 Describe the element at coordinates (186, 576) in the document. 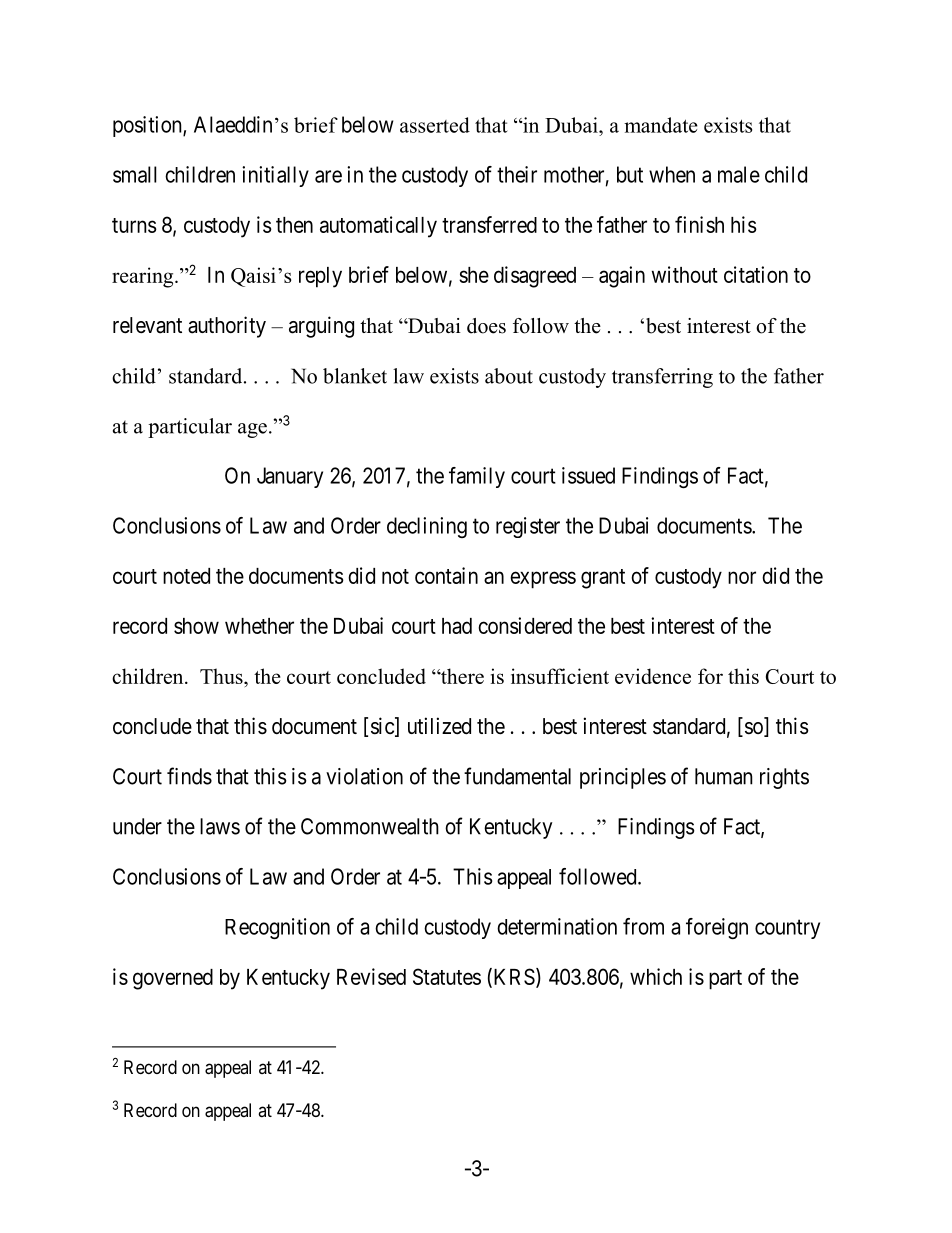

I see `noted` at that location.
